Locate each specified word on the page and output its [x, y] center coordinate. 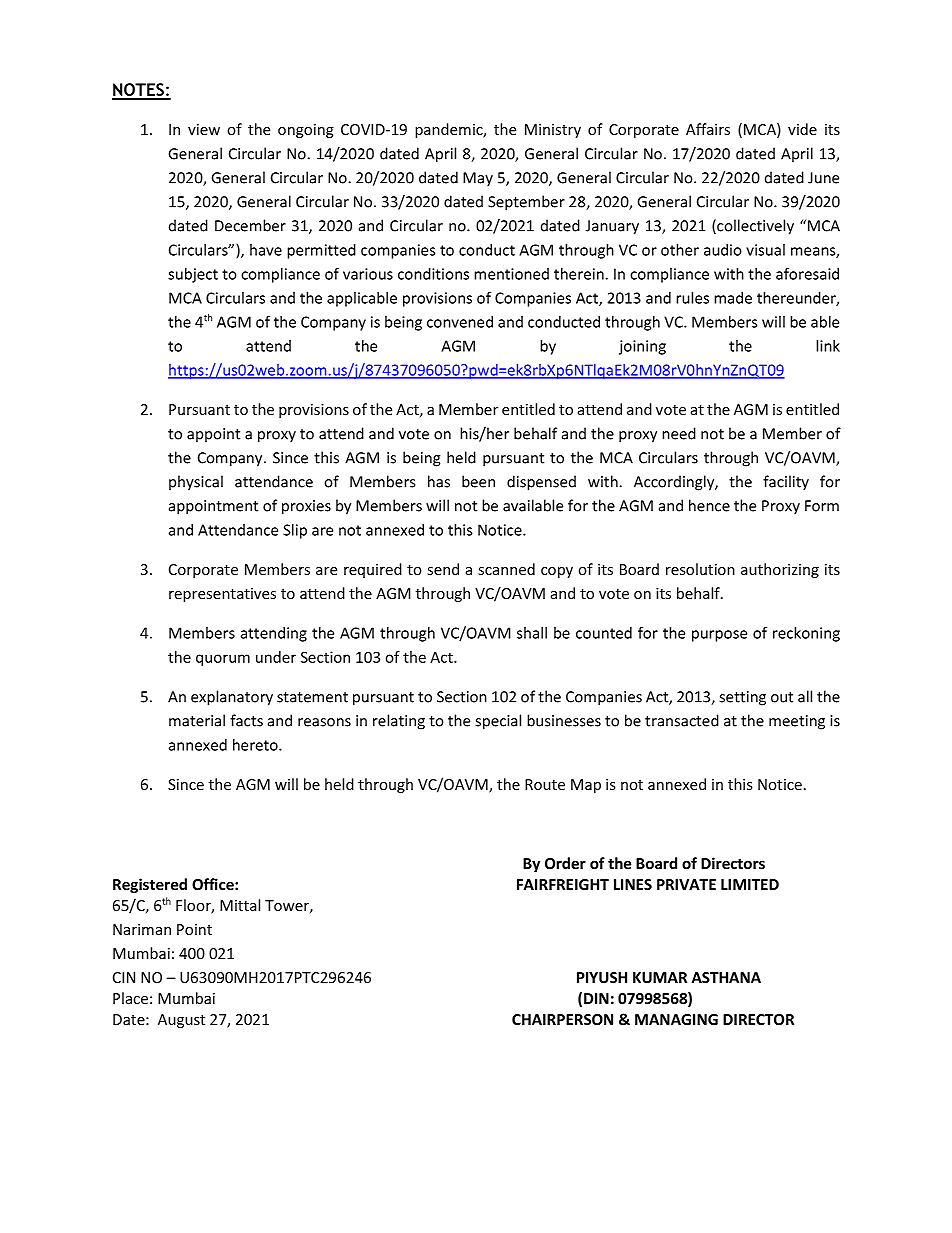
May [478, 179]
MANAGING [676, 1019]
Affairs [708, 129]
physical [196, 483]
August [181, 1021]
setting [742, 698]
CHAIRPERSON [562, 1019]
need [679, 433]
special [498, 722]
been [478, 481]
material [197, 720]
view [204, 129]
